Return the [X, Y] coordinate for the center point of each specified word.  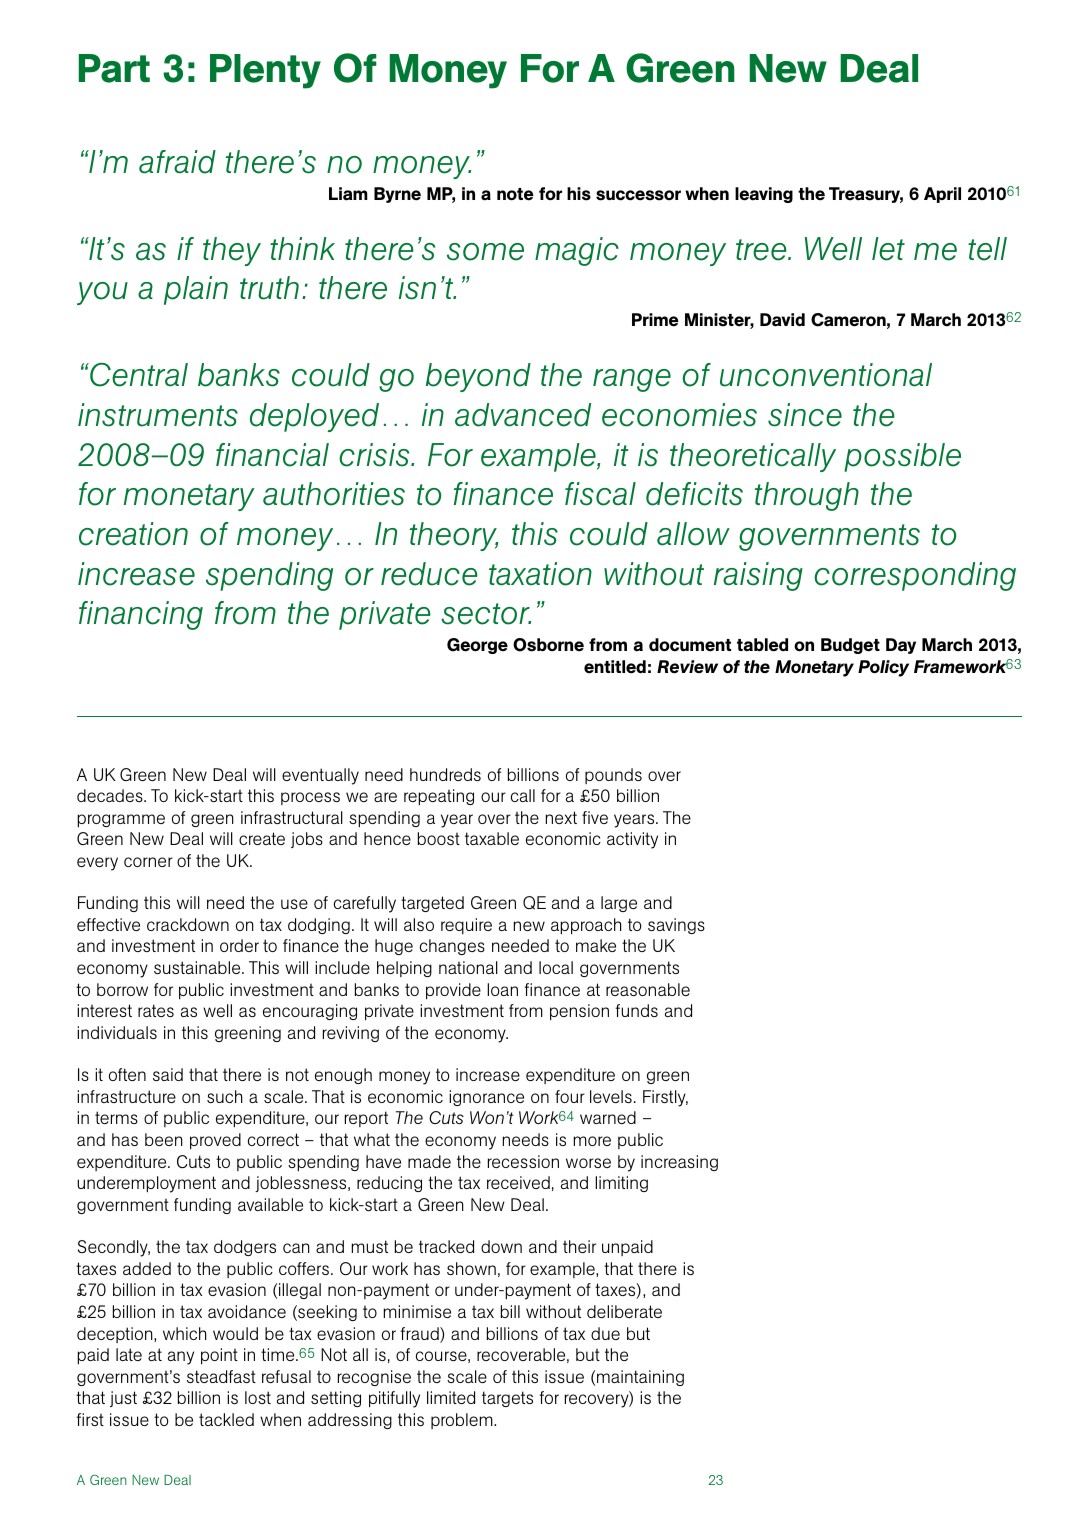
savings [676, 926]
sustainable [198, 967]
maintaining [640, 1378]
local [556, 967]
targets [507, 1399]
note [515, 194]
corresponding [915, 576]
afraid [177, 162]
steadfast [221, 1376]
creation [133, 534]
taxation [540, 574]
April [942, 195]
